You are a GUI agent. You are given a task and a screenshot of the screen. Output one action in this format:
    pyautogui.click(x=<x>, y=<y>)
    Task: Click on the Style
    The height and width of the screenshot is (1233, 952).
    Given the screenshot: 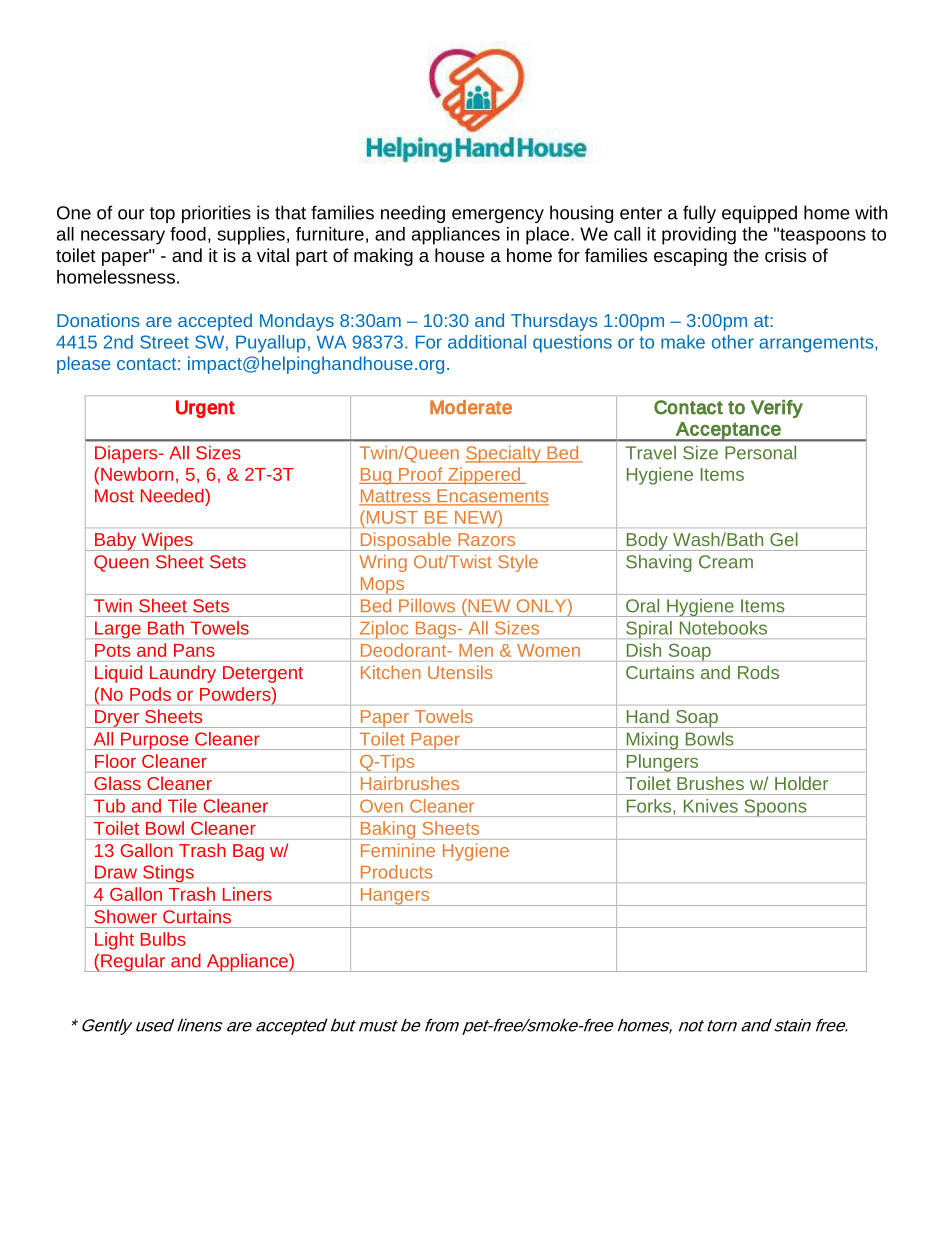 What is the action you would take?
    pyautogui.click(x=518, y=563)
